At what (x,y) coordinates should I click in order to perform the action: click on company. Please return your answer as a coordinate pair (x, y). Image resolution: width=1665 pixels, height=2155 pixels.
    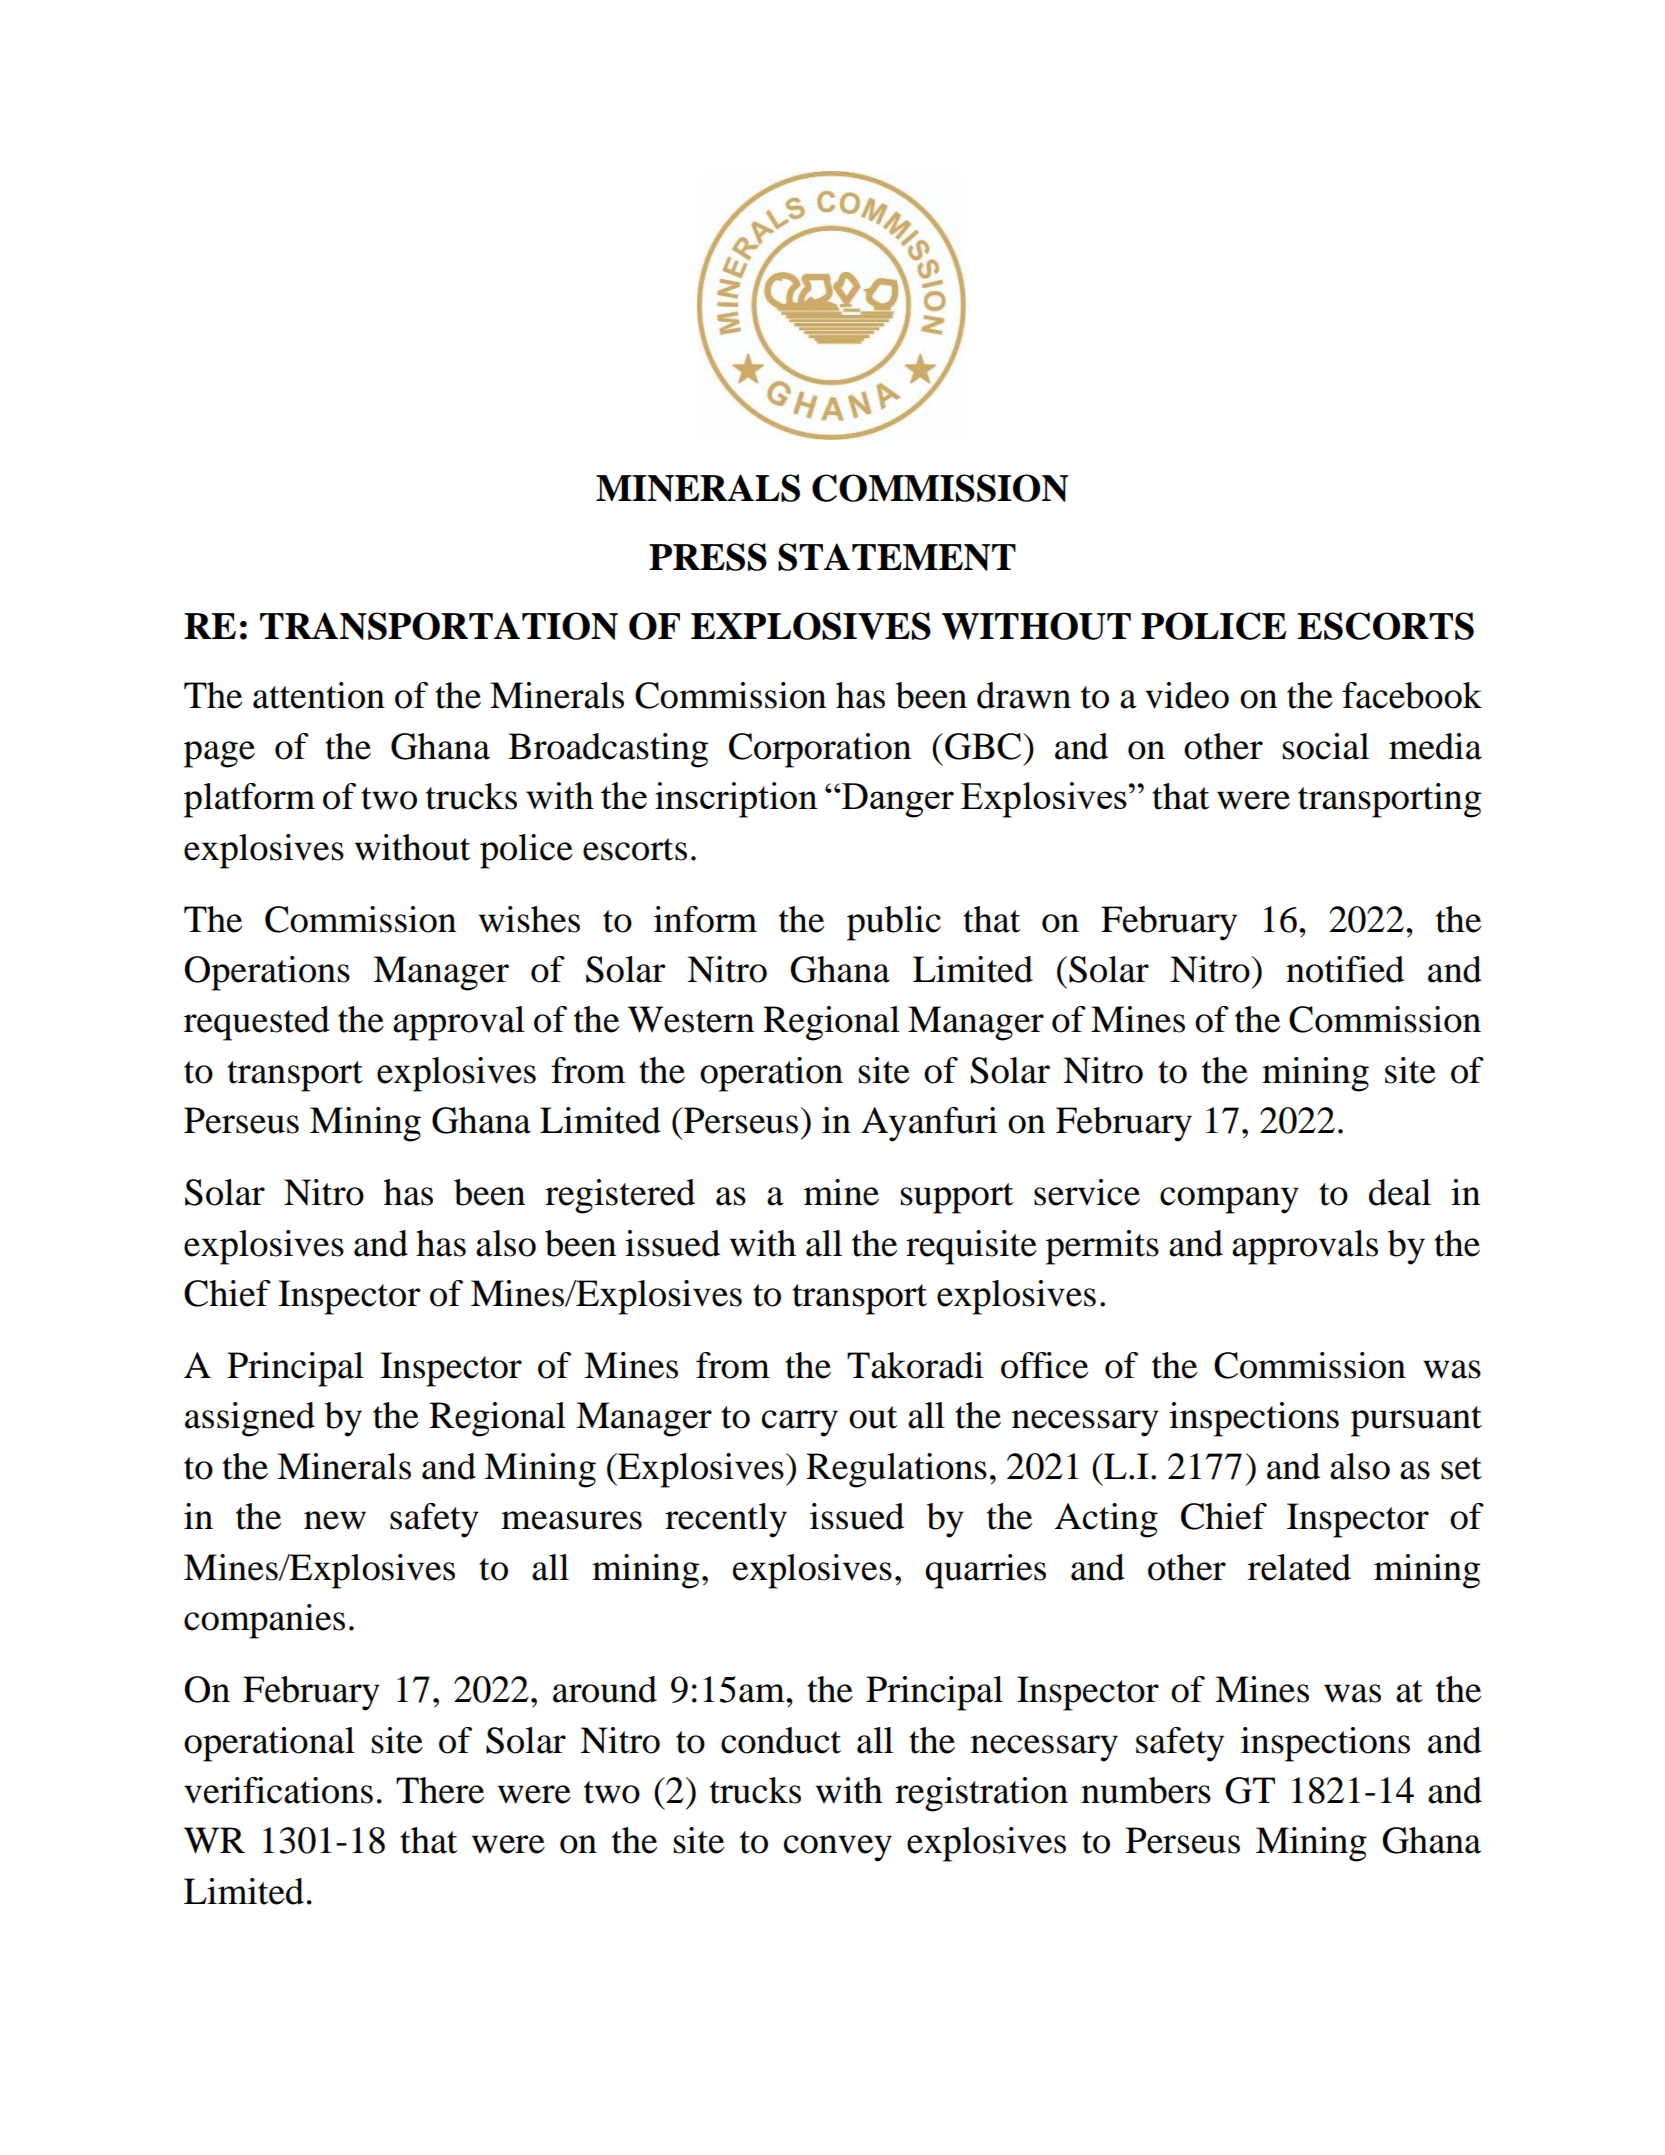
    Looking at the image, I should click on (1229, 1200).
